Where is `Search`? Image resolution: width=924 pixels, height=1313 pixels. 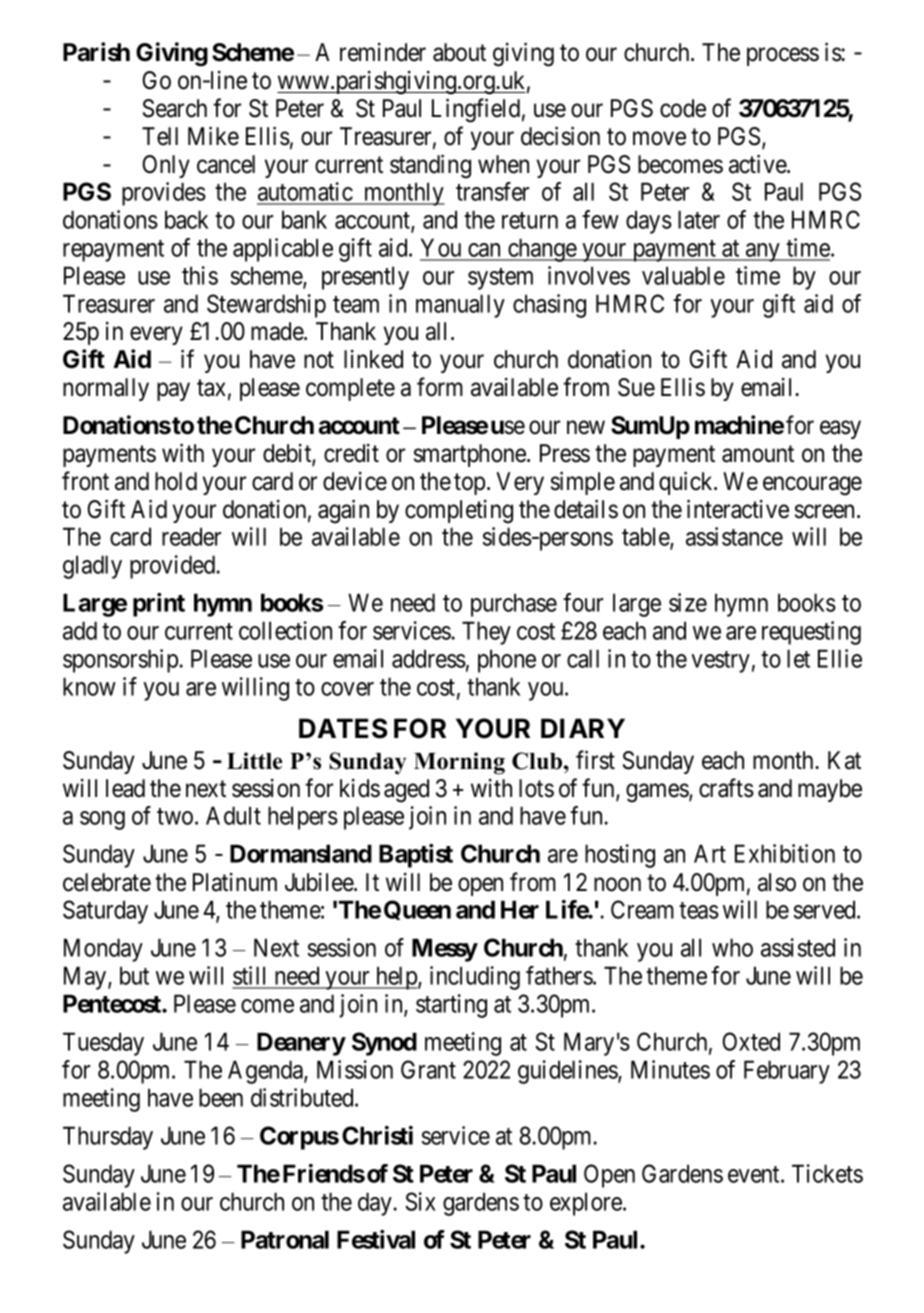
Search is located at coordinates (175, 108).
